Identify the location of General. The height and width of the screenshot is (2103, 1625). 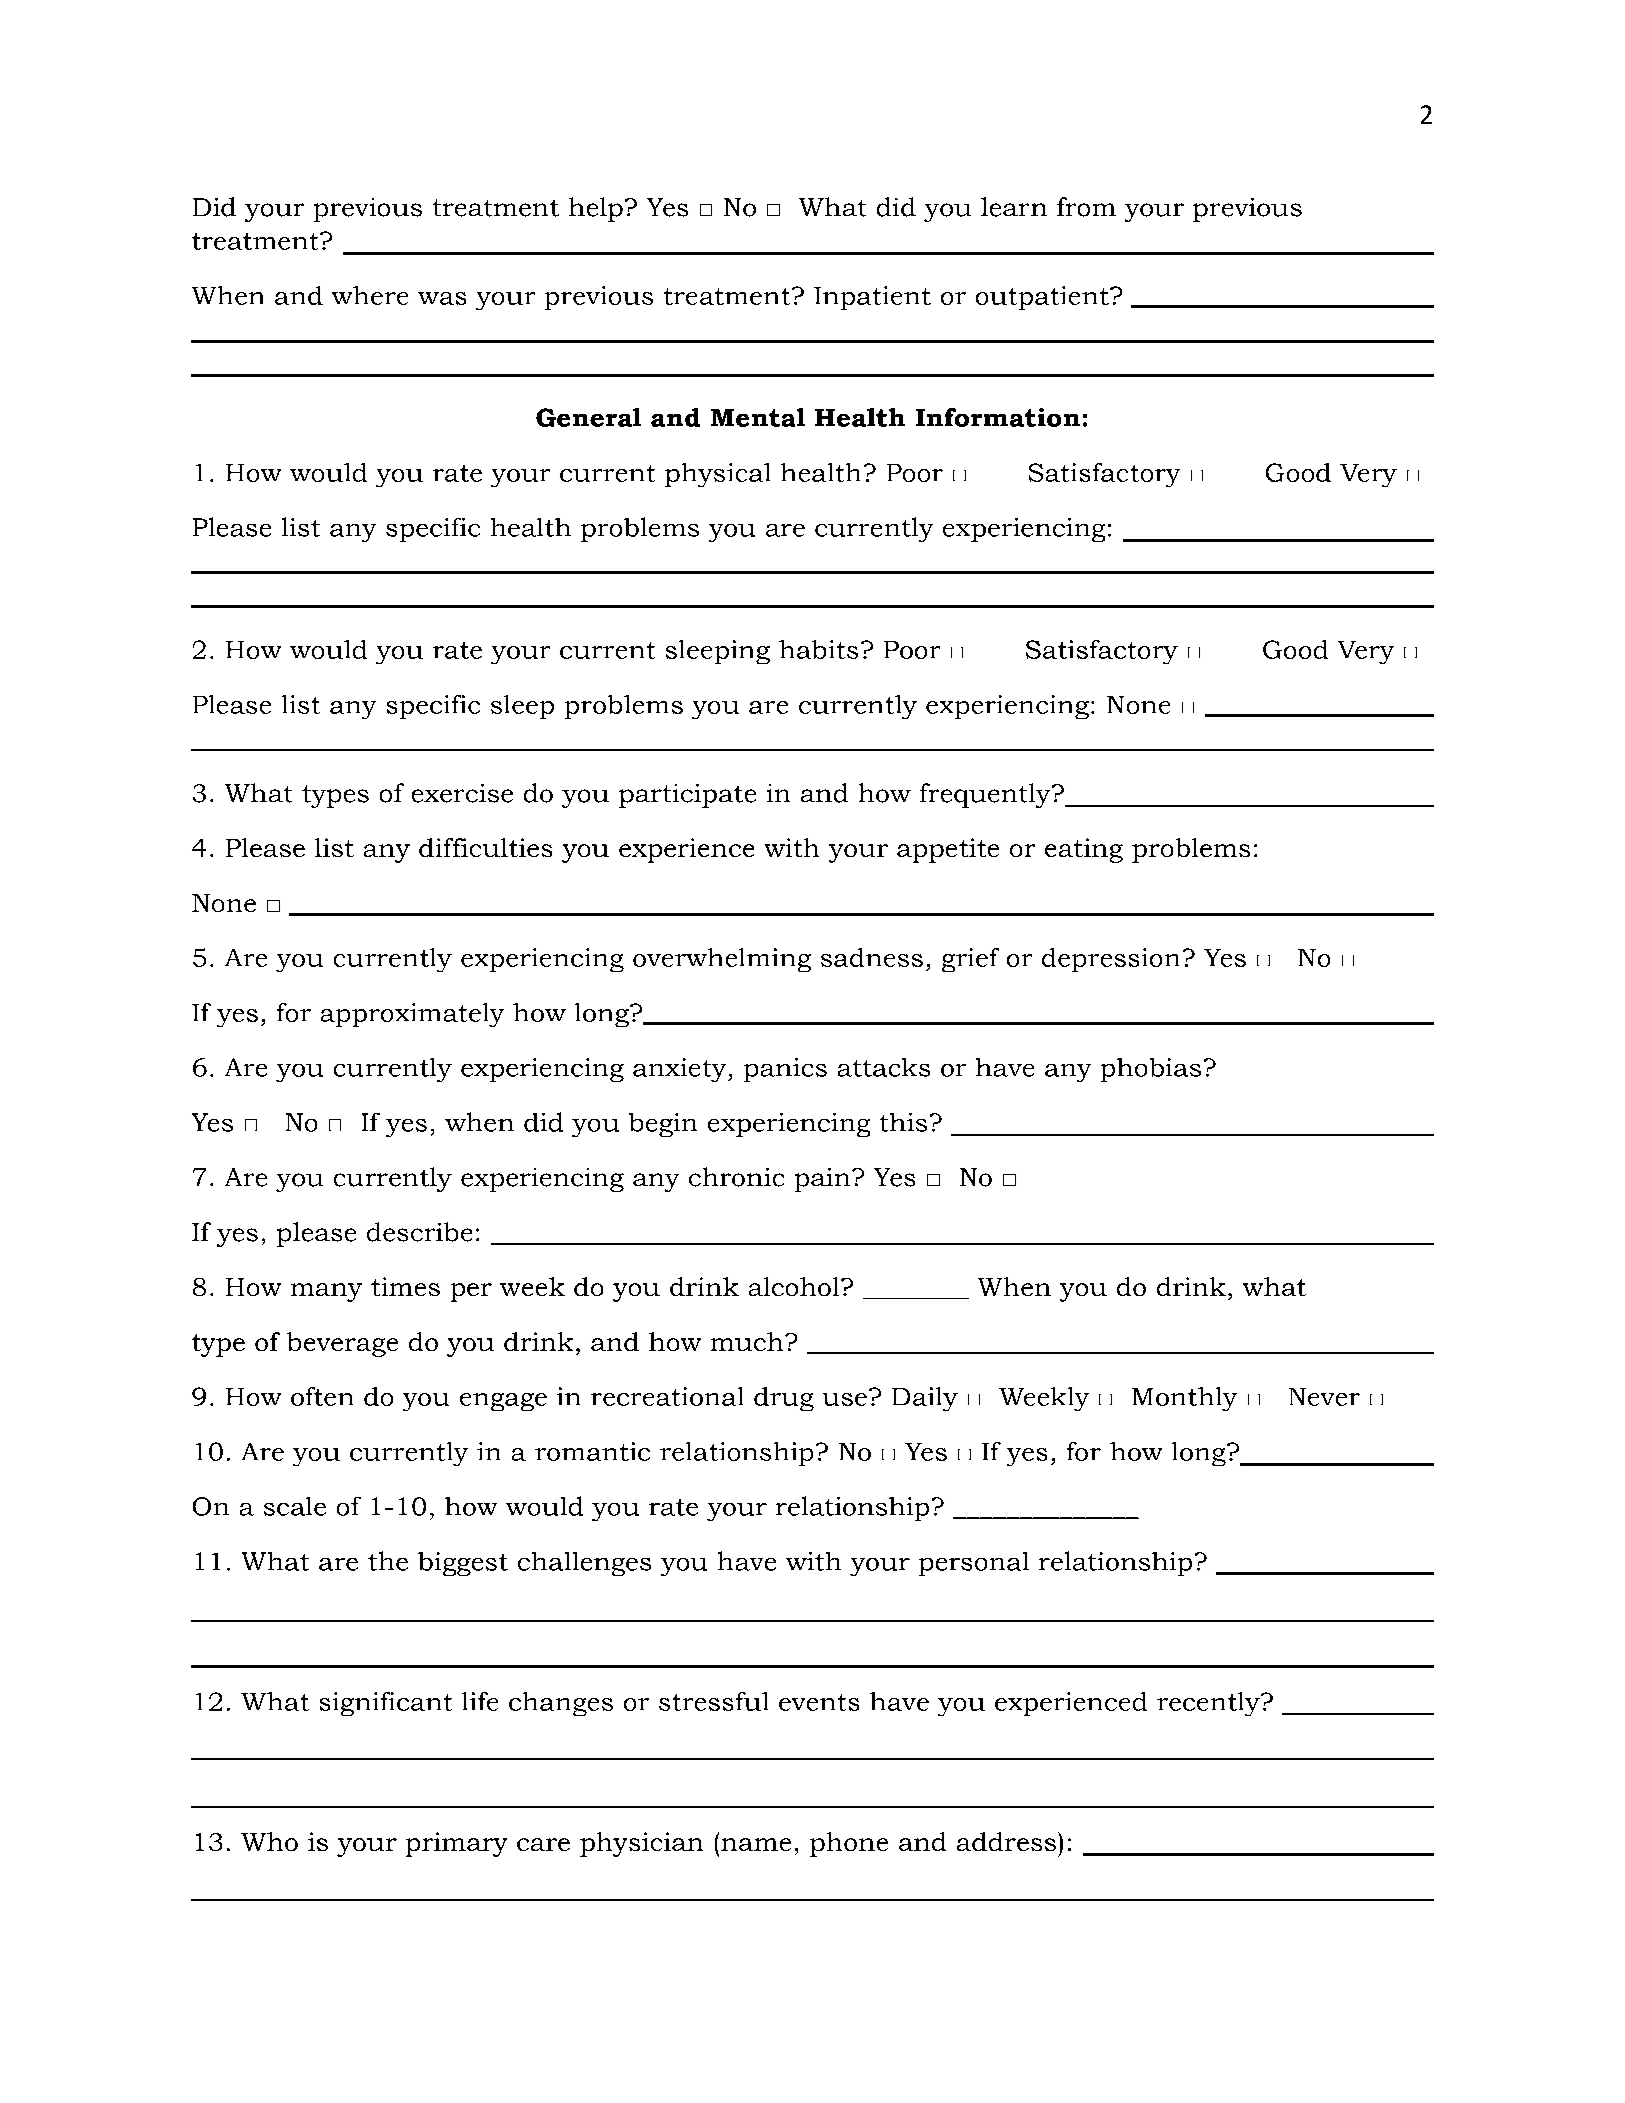
(588, 417).
